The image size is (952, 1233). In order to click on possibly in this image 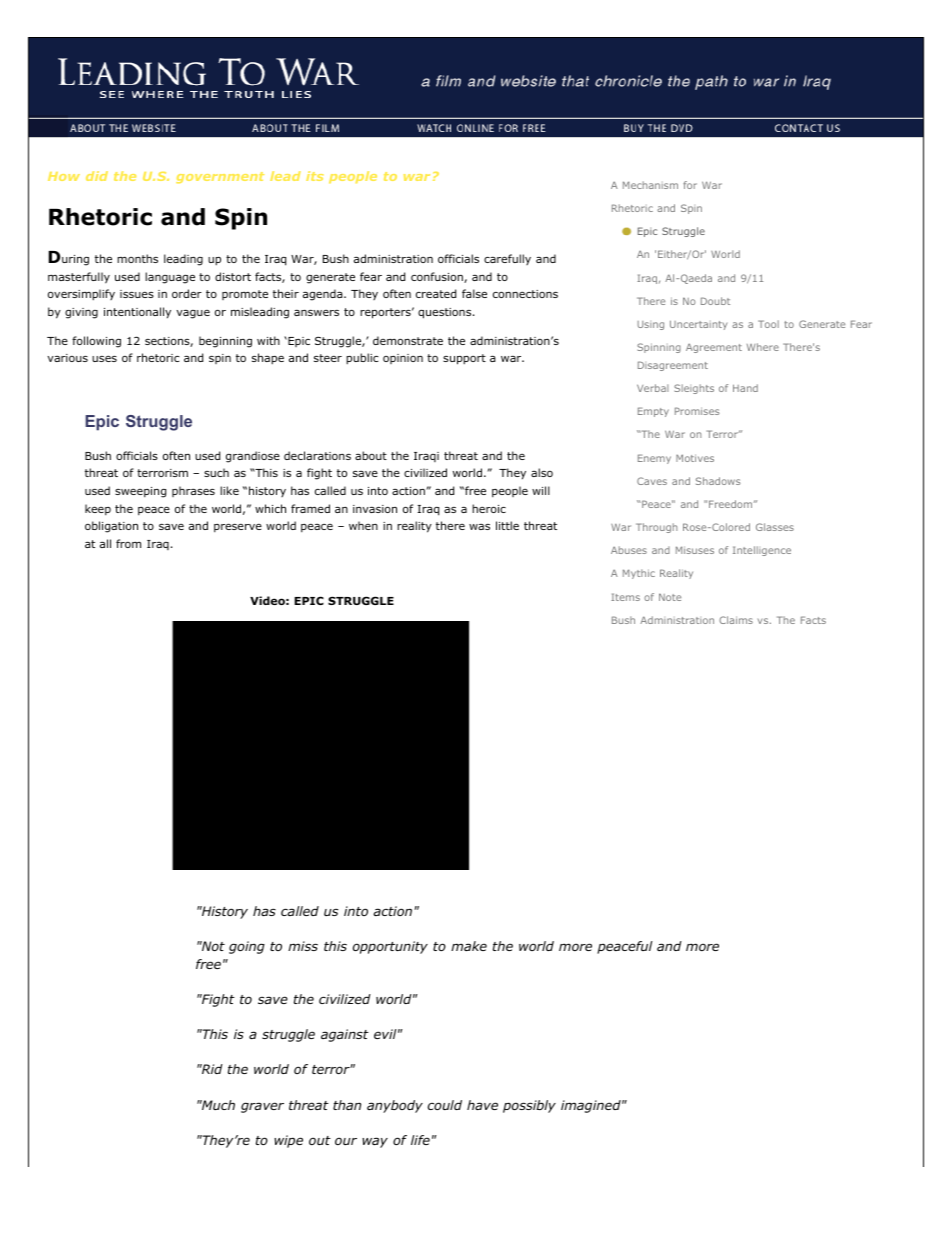, I will do `click(529, 1106)`.
